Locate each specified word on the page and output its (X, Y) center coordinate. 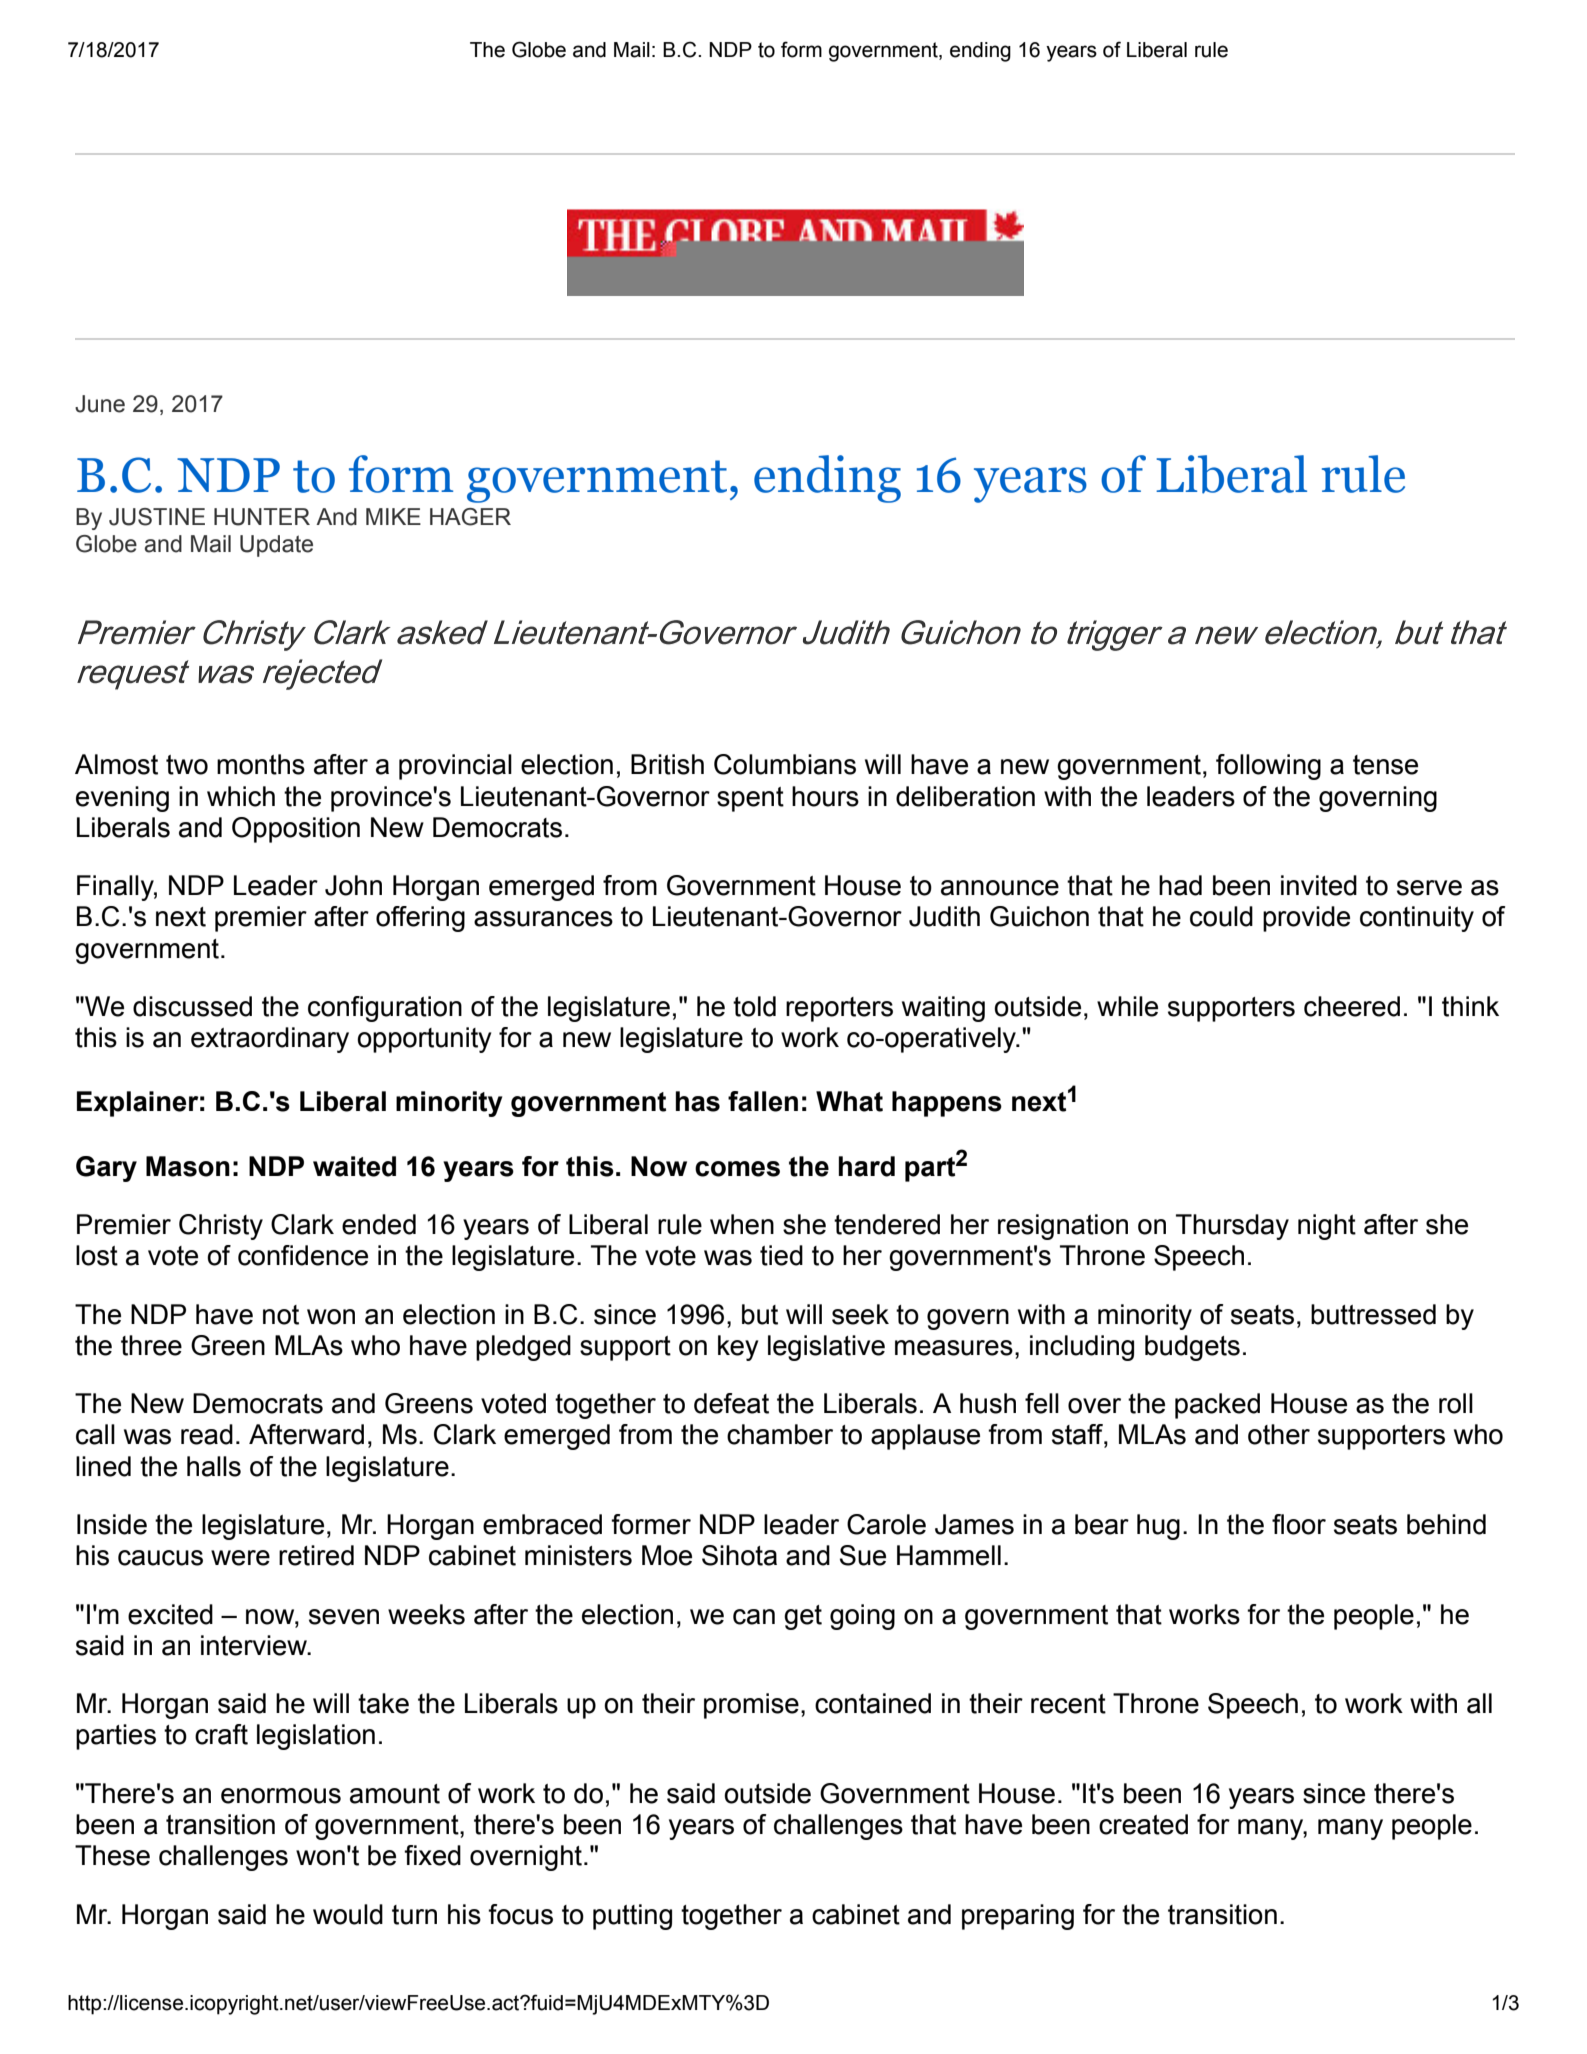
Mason (188, 1166)
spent (750, 799)
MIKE (393, 516)
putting (632, 1917)
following (1268, 767)
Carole (886, 1524)
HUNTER (262, 517)
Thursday (1232, 1227)
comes (737, 1169)
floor (1299, 1524)
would (348, 1914)
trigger (1115, 635)
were (240, 1558)
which (241, 796)
